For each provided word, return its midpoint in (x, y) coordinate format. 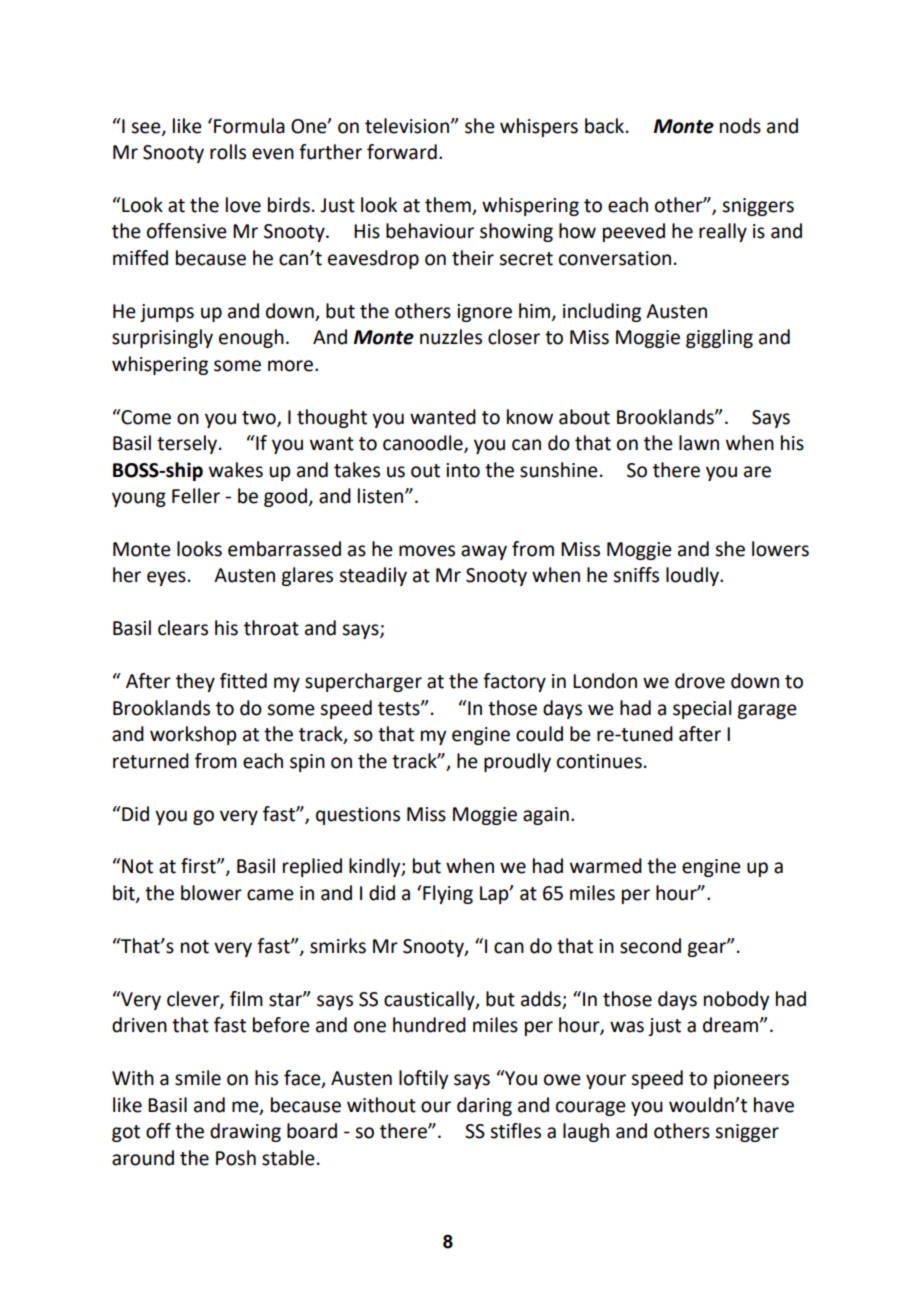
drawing (245, 1132)
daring (484, 1106)
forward (402, 152)
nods (740, 126)
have (774, 1105)
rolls (228, 152)
